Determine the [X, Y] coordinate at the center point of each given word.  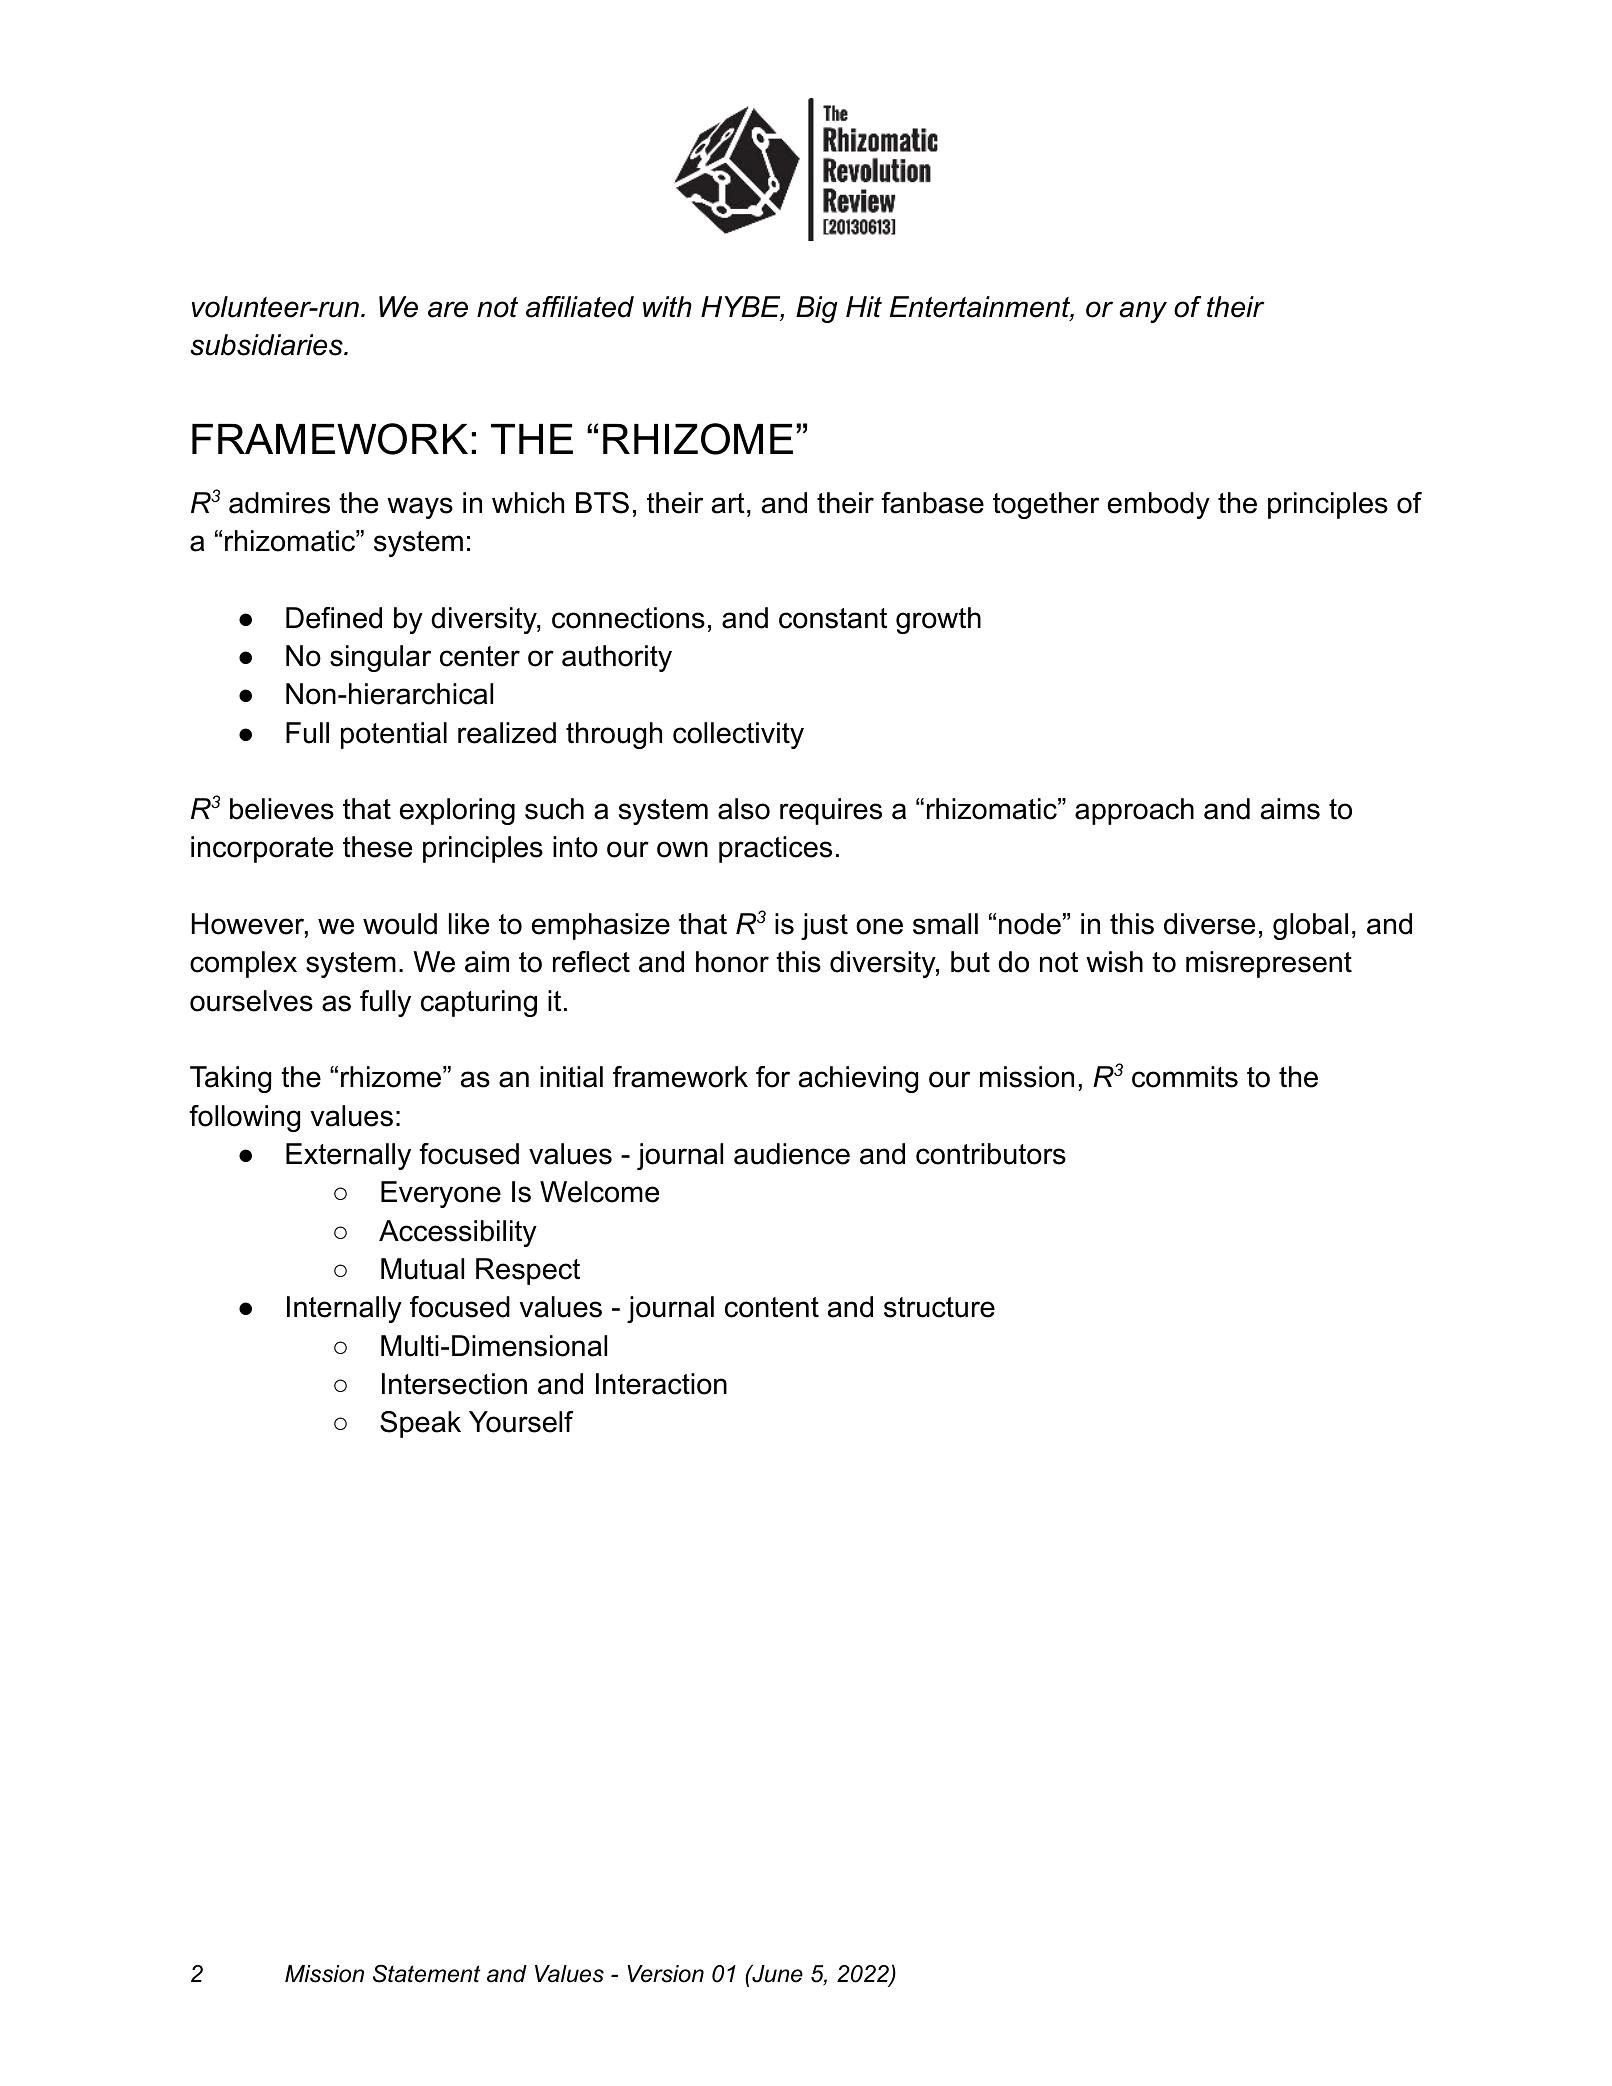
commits [1185, 1077]
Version [665, 1974]
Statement [427, 1973]
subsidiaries [267, 345]
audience [792, 1154]
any [1143, 312]
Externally [348, 1156]
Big [817, 309]
